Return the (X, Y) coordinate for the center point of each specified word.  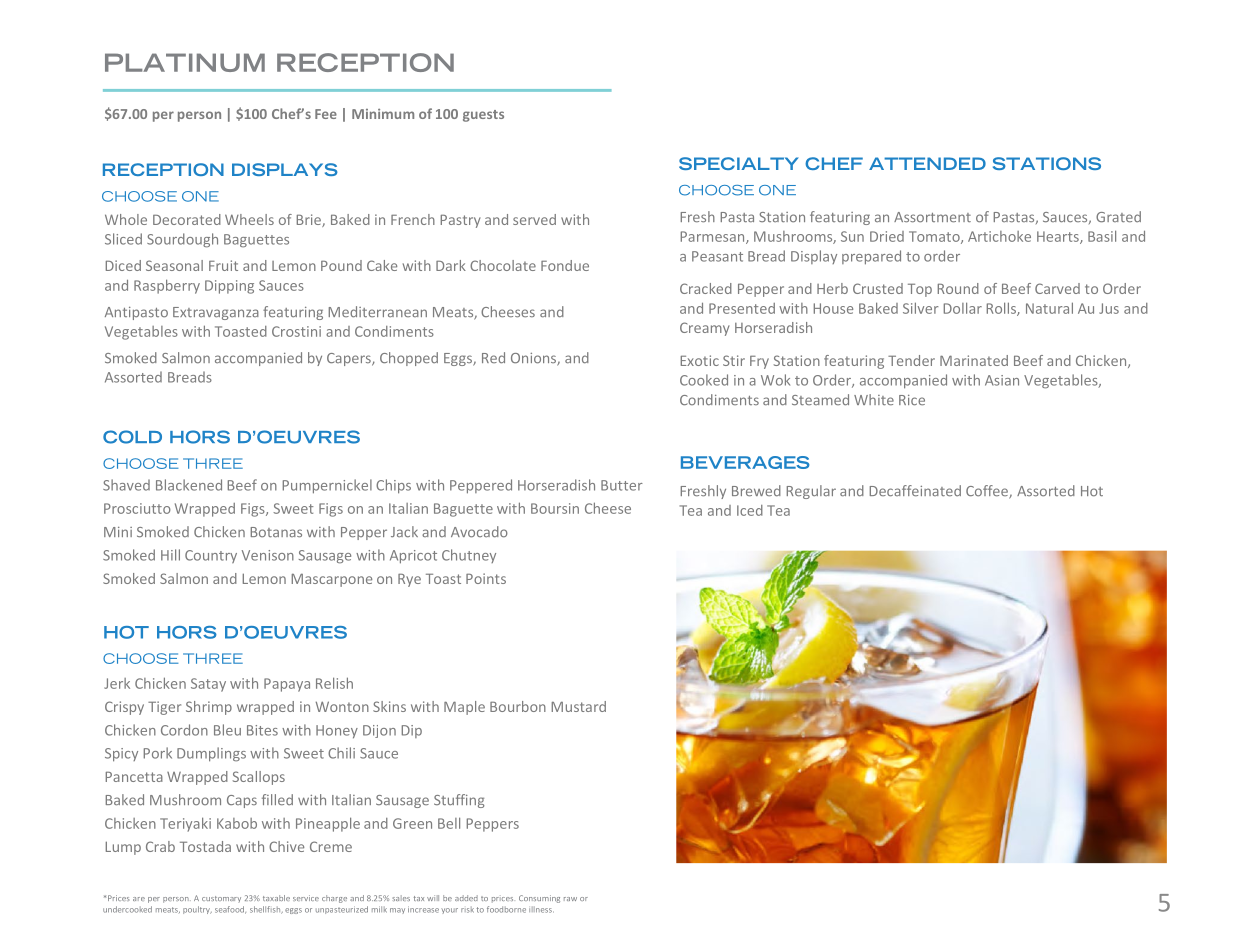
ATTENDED (927, 163)
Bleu (227, 730)
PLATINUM (185, 62)
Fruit (223, 265)
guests (483, 116)
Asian (1002, 380)
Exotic (700, 360)
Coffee (988, 492)
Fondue (565, 265)
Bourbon (518, 706)
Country (211, 556)
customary (221, 899)
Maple (464, 708)
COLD (132, 437)
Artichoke (999, 236)
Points (486, 578)
